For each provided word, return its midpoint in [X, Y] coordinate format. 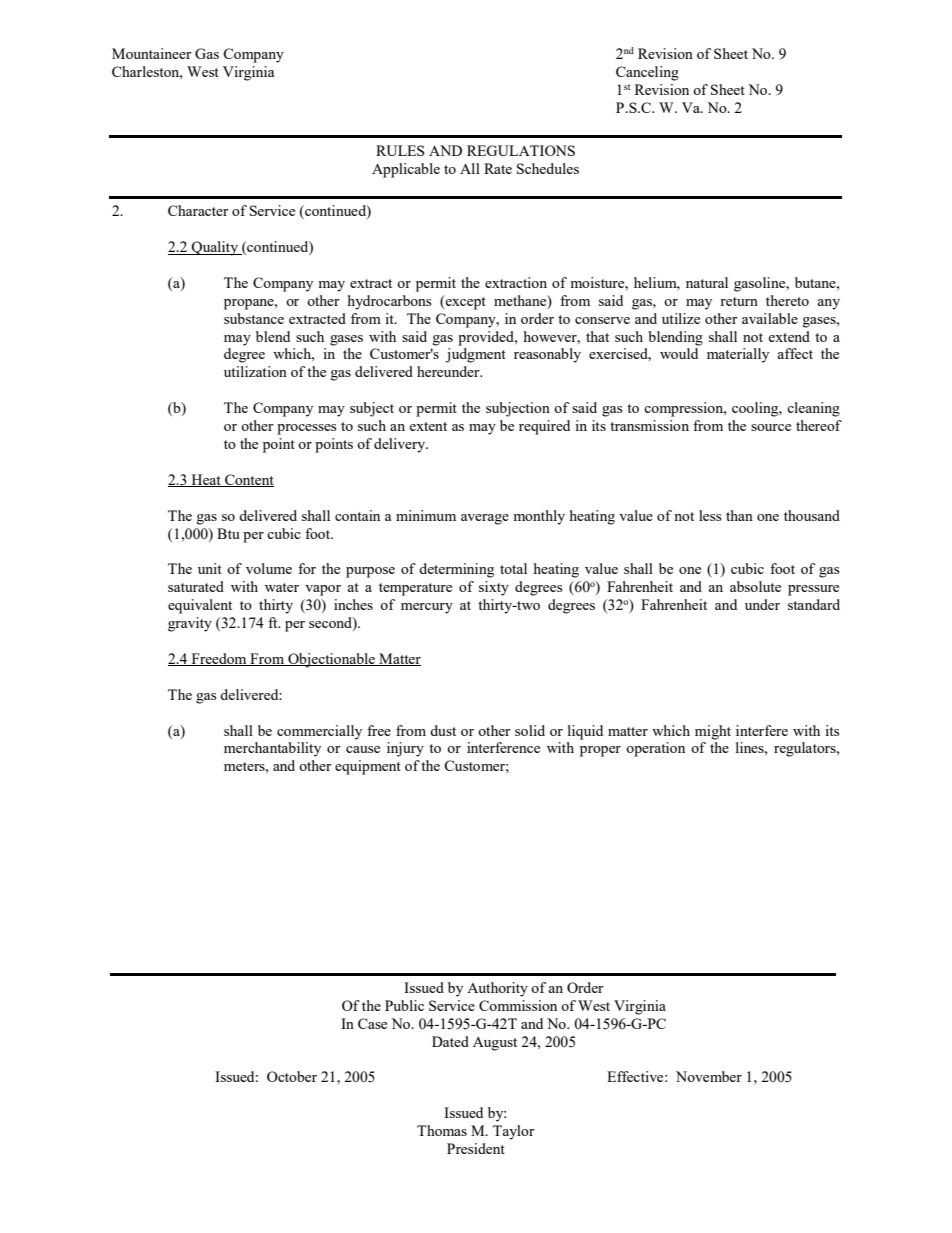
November [709, 1076]
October [292, 1076]
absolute [755, 586]
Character [198, 210]
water [282, 587]
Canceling [647, 73]
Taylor [514, 1132]
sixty [494, 588]
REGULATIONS [521, 150]
